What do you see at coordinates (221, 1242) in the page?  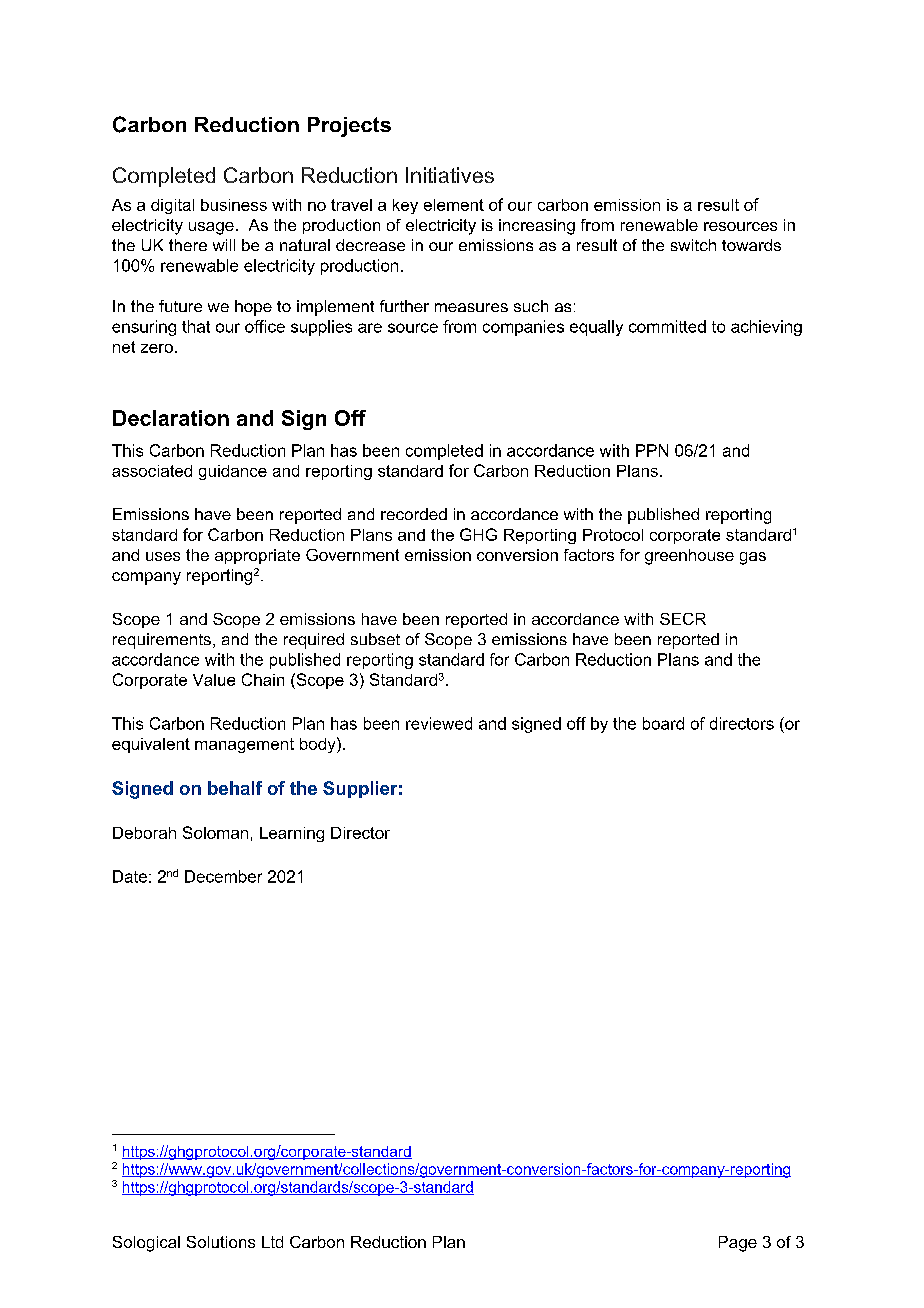 I see `Solutions` at bounding box center [221, 1242].
